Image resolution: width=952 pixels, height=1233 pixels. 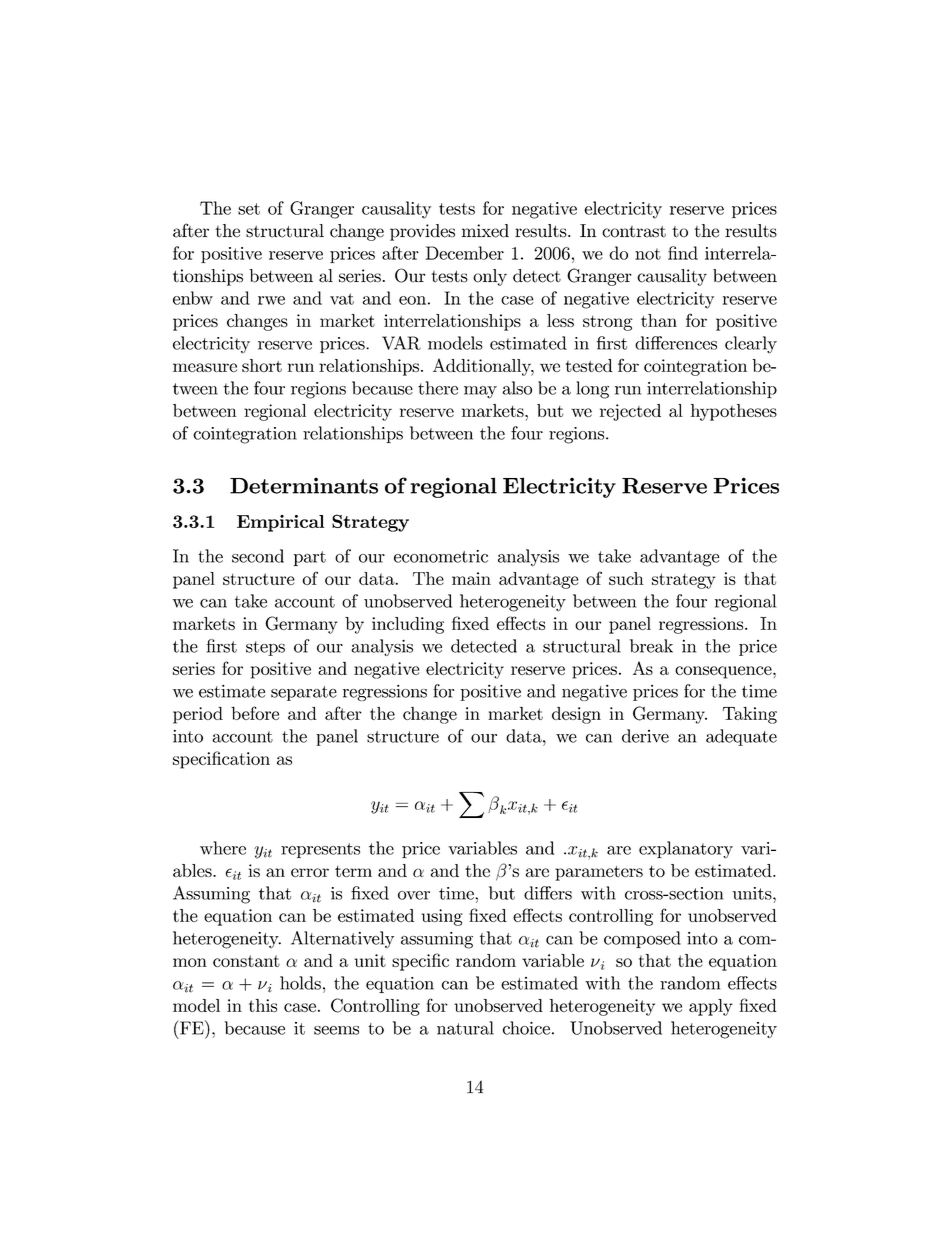 What do you see at coordinates (255, 713) in the page?
I see `before` at bounding box center [255, 713].
